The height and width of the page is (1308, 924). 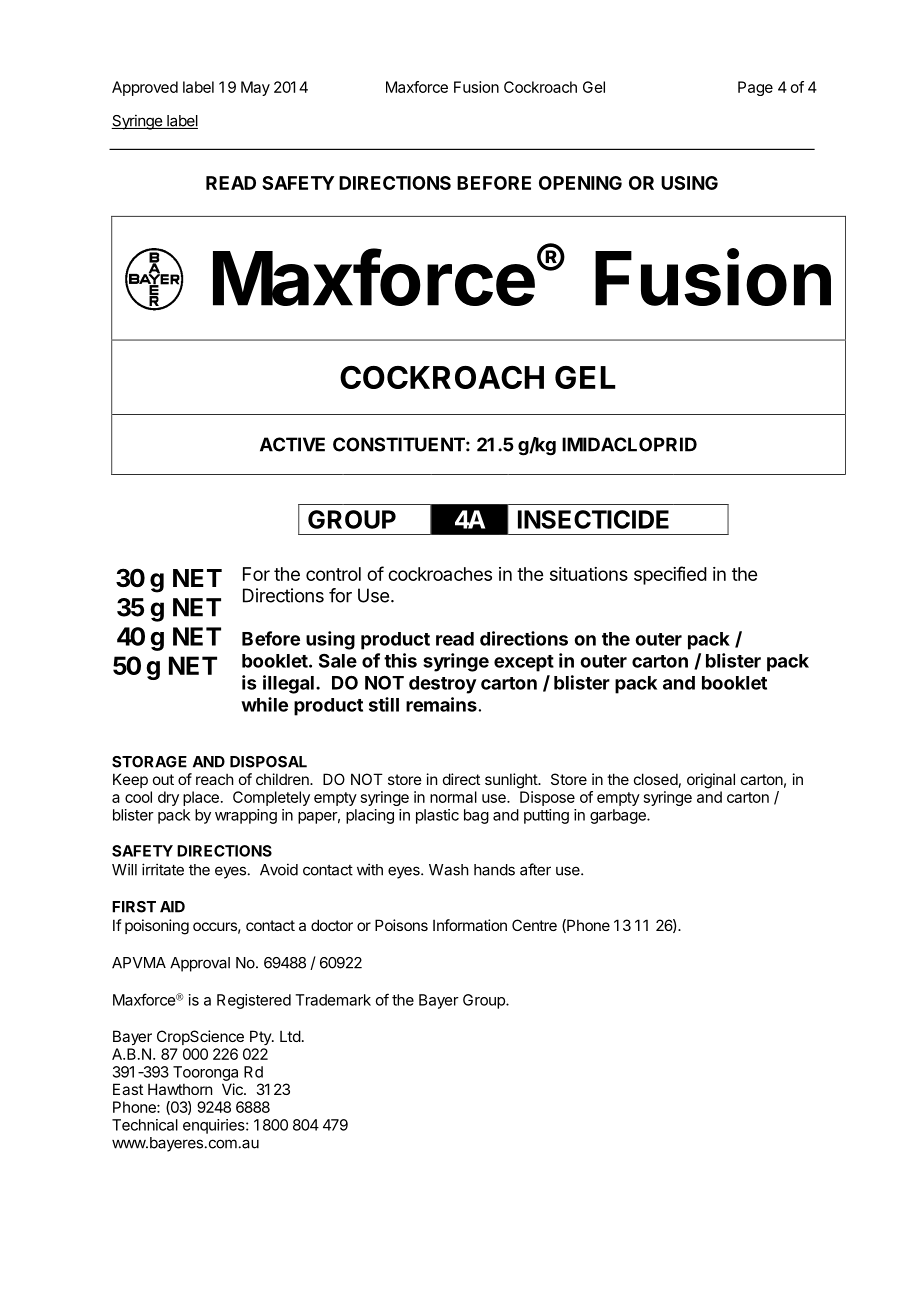 I want to click on Centre, so click(x=534, y=925).
